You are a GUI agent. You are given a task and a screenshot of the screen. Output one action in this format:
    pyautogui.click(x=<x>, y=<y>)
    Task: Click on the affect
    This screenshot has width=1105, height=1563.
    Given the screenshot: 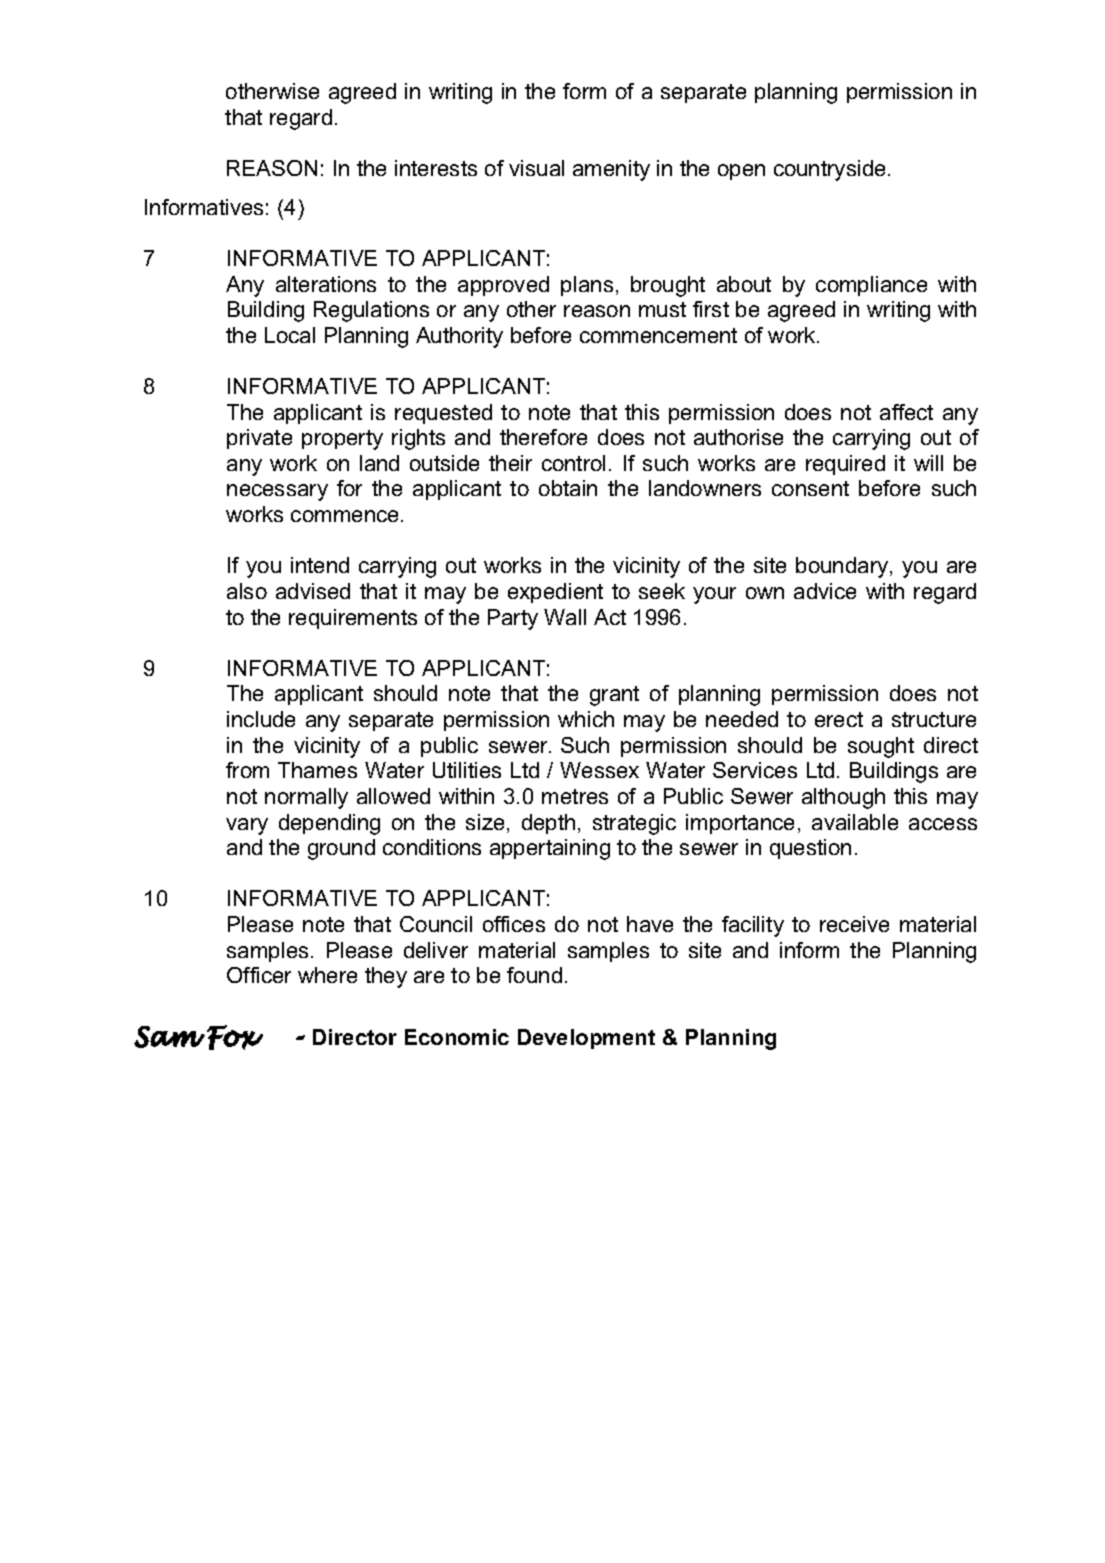 What is the action you would take?
    pyautogui.click(x=906, y=412)
